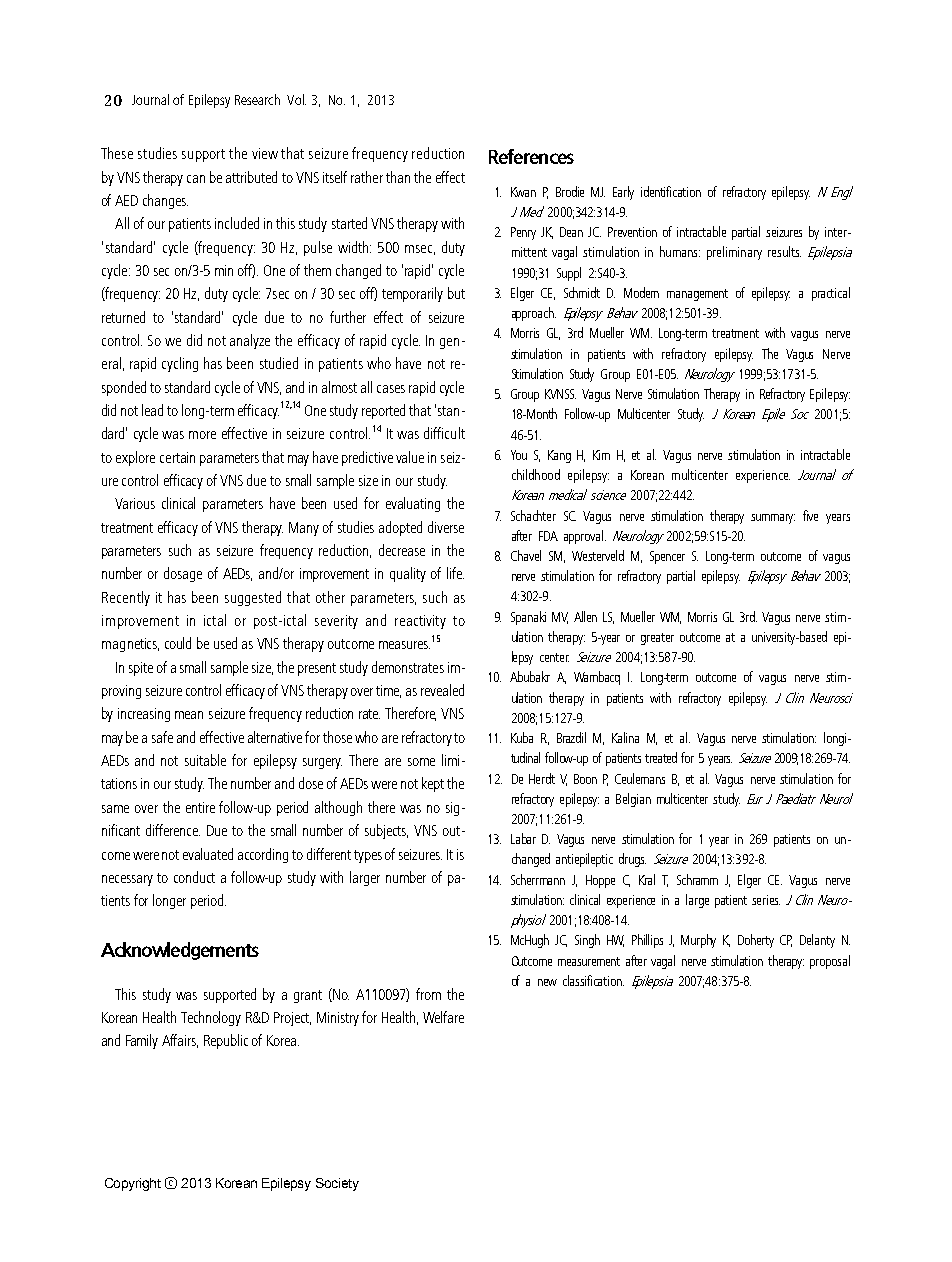  I want to click on greater, so click(657, 639).
